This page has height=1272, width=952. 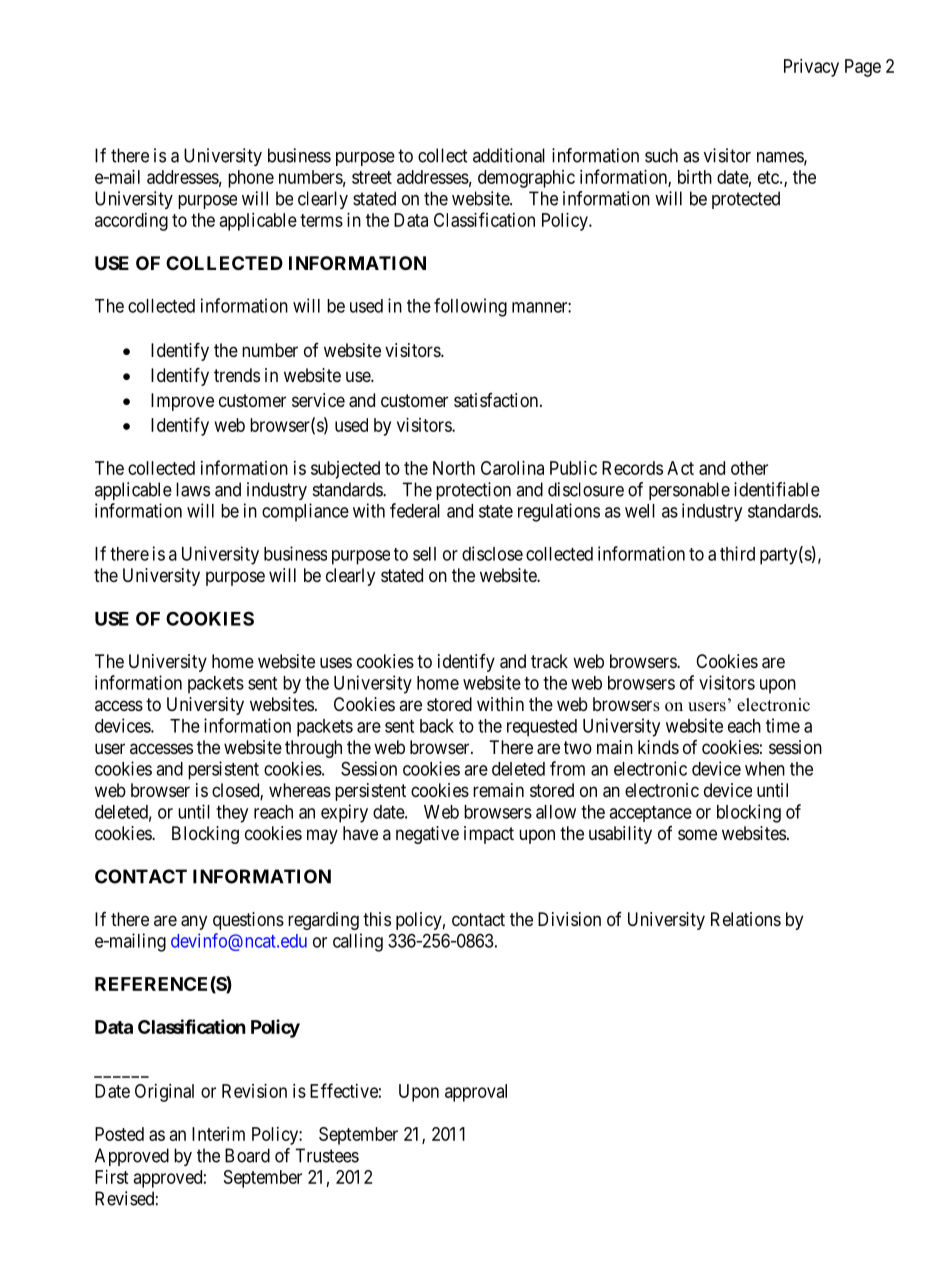 What do you see at coordinates (569, 919) in the page?
I see `Division` at bounding box center [569, 919].
